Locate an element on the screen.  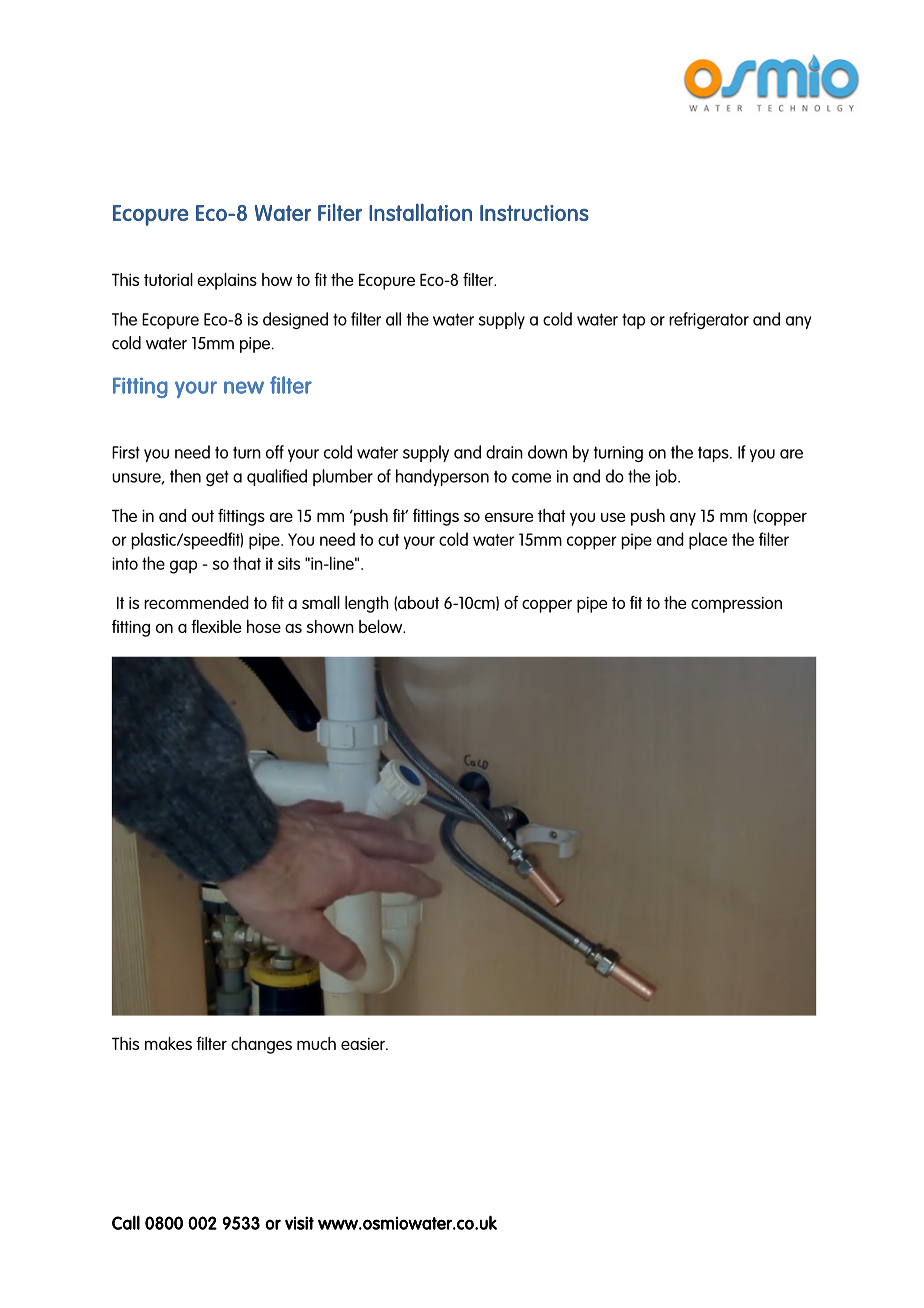
cut is located at coordinates (388, 540).
